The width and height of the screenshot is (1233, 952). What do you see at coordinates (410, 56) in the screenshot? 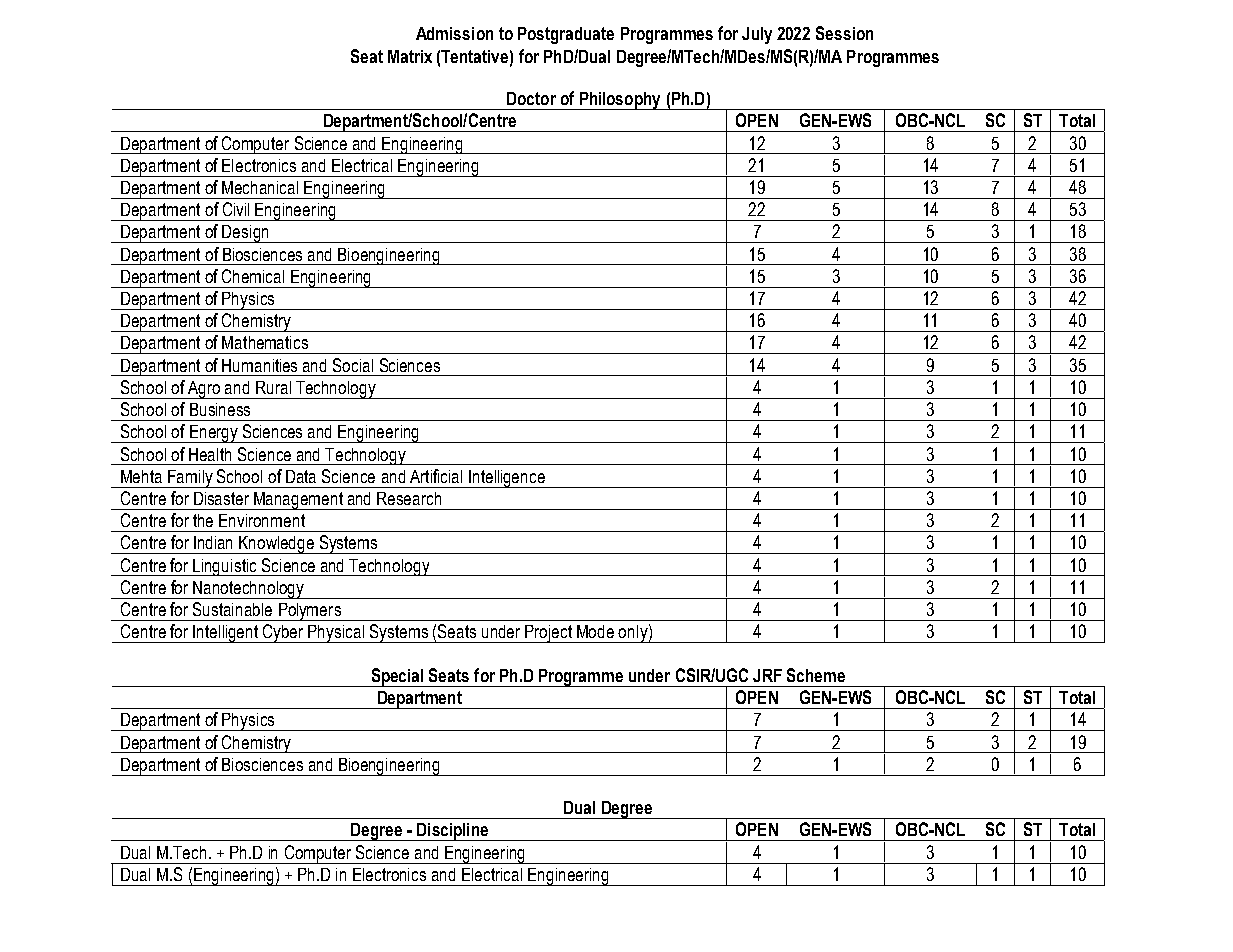
I see `Matrix` at bounding box center [410, 56].
